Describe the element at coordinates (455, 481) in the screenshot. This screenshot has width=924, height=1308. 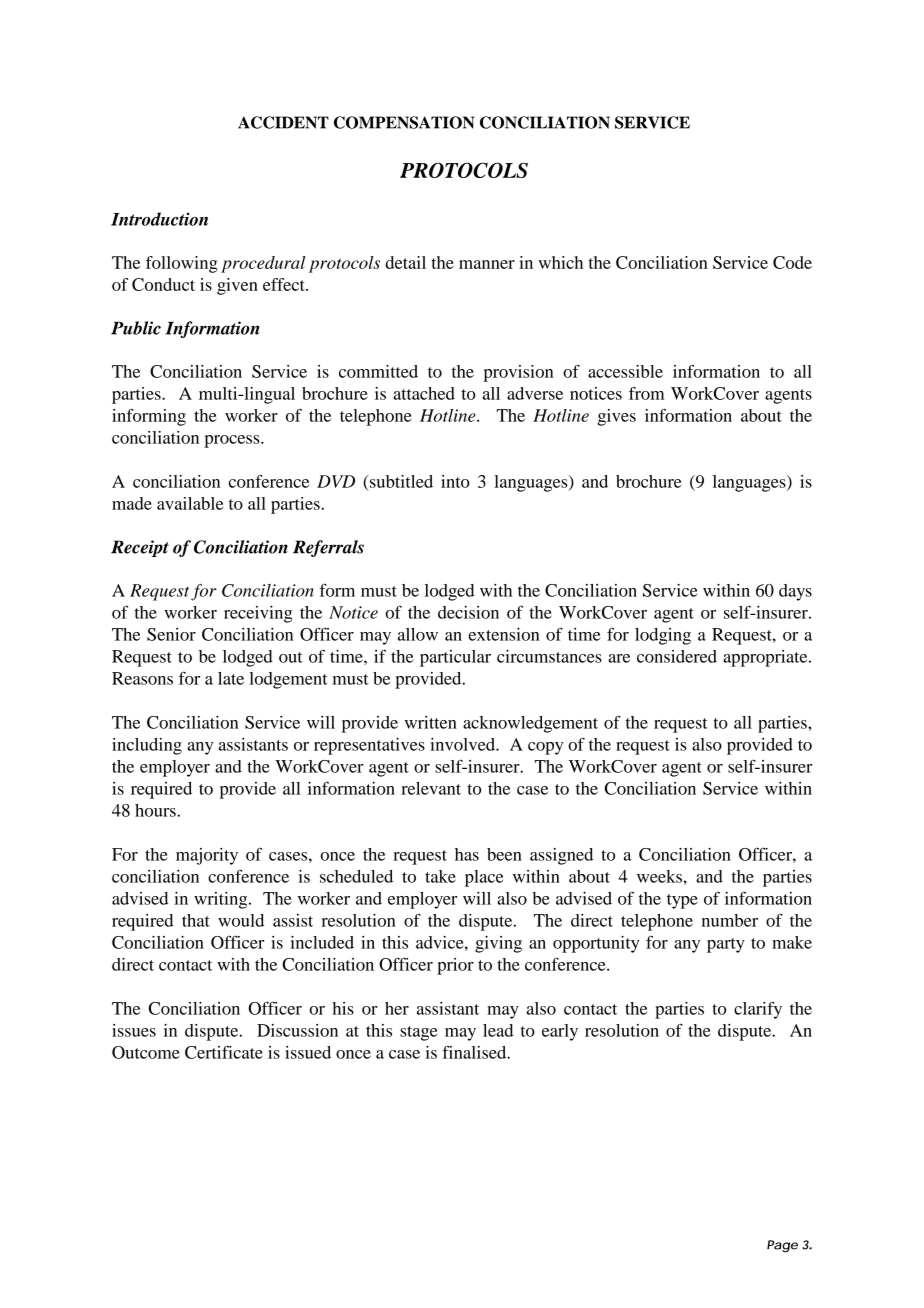
I see `into` at that location.
